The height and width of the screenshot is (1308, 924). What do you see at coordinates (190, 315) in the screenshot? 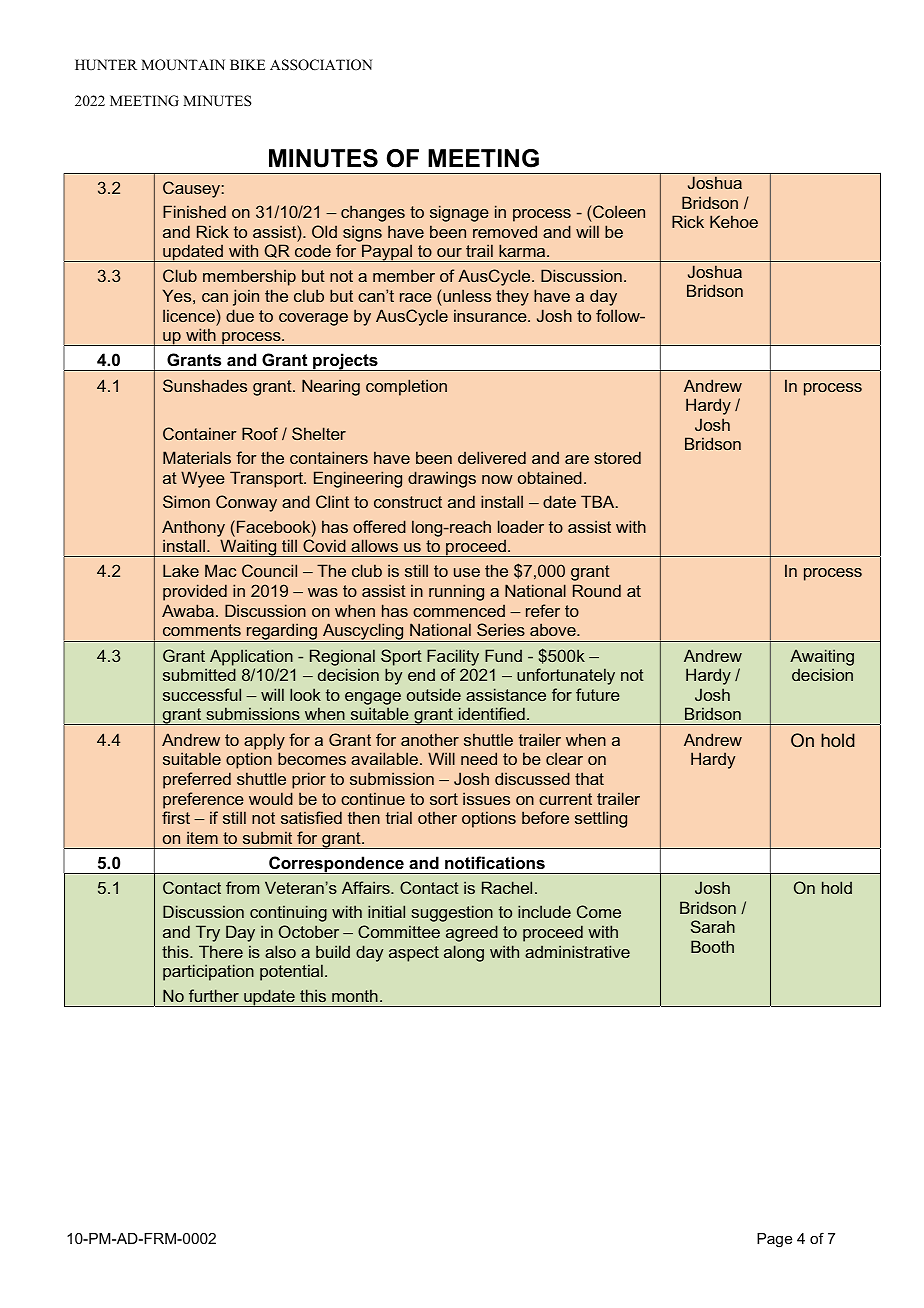
I see `licence` at bounding box center [190, 315].
